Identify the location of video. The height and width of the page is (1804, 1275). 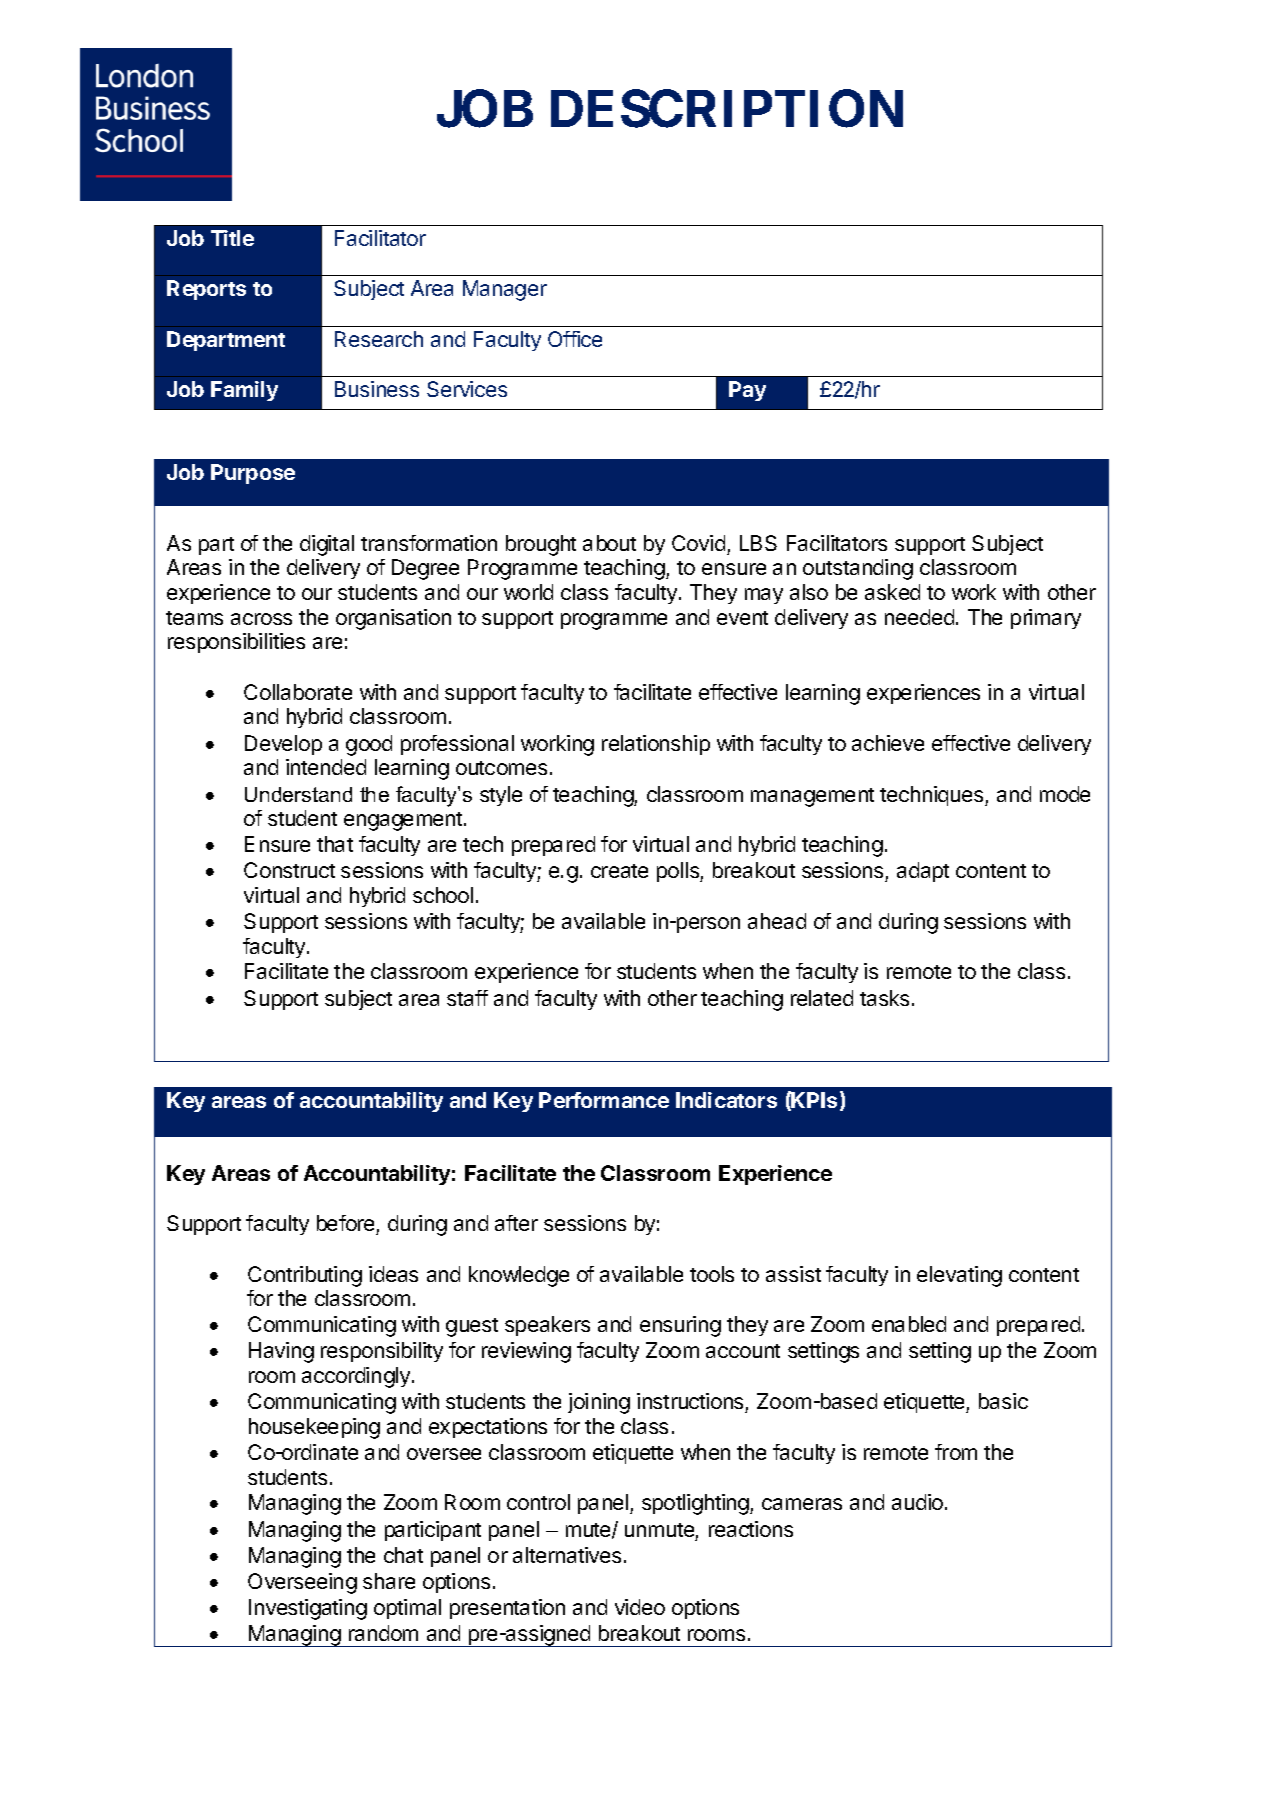
(640, 1607).
